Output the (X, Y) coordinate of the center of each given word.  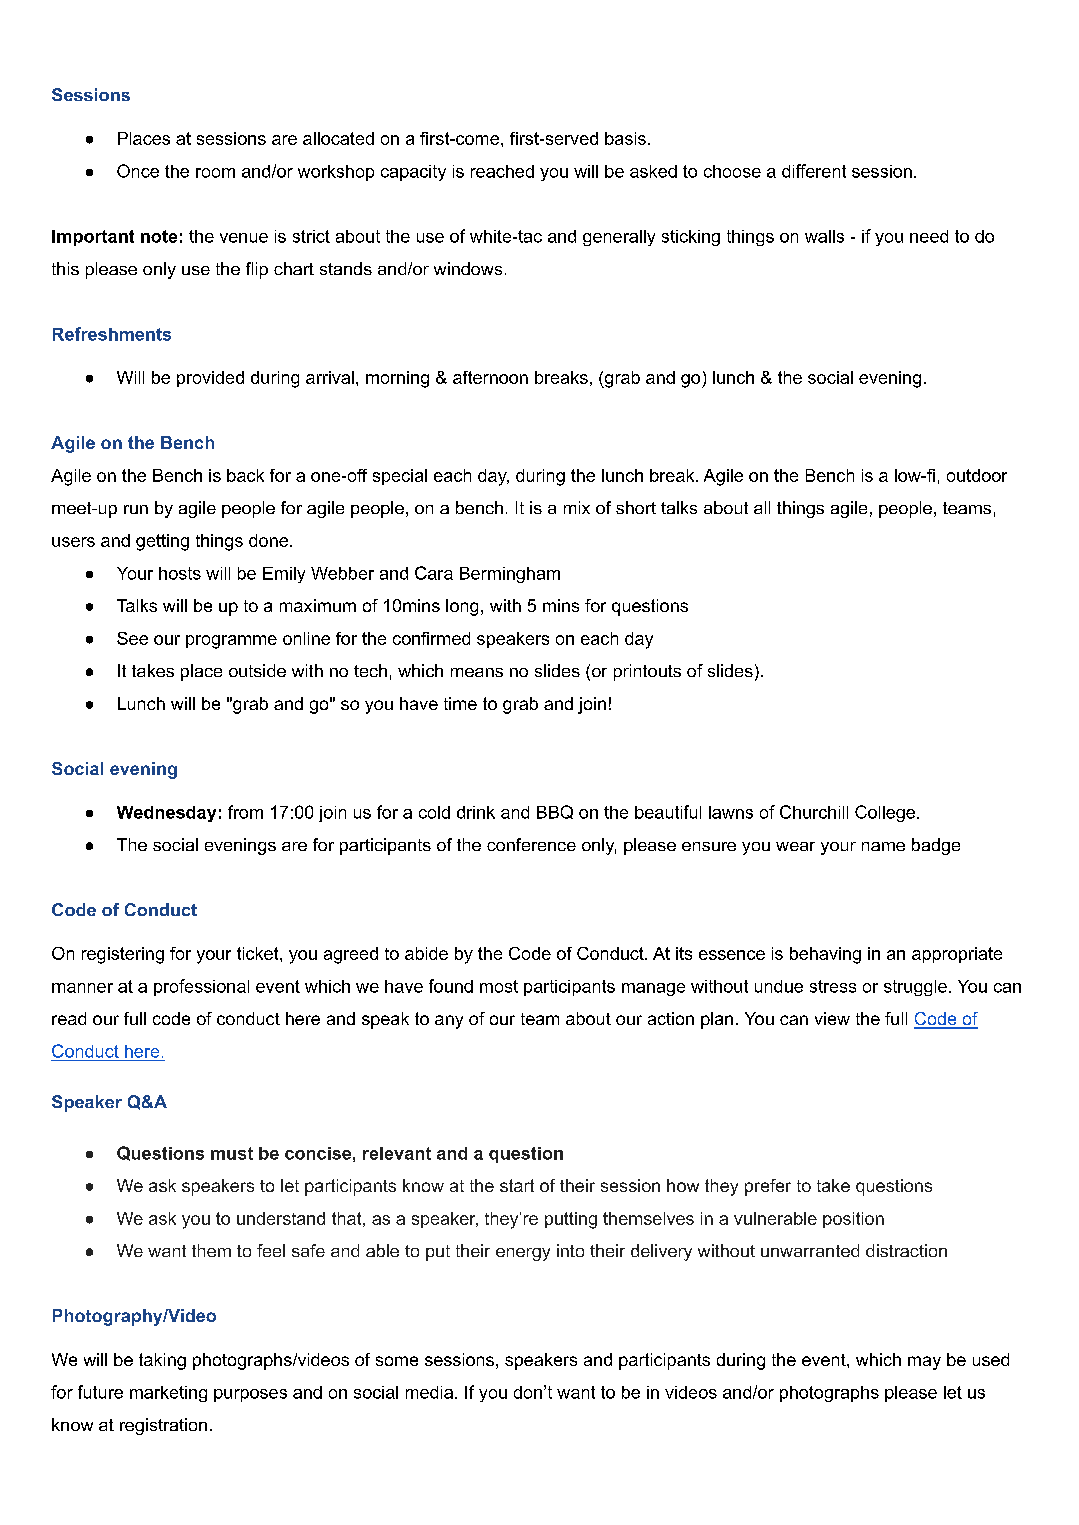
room (215, 173)
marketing (168, 1394)
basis (625, 138)
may (924, 1363)
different (814, 171)
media (429, 1392)
